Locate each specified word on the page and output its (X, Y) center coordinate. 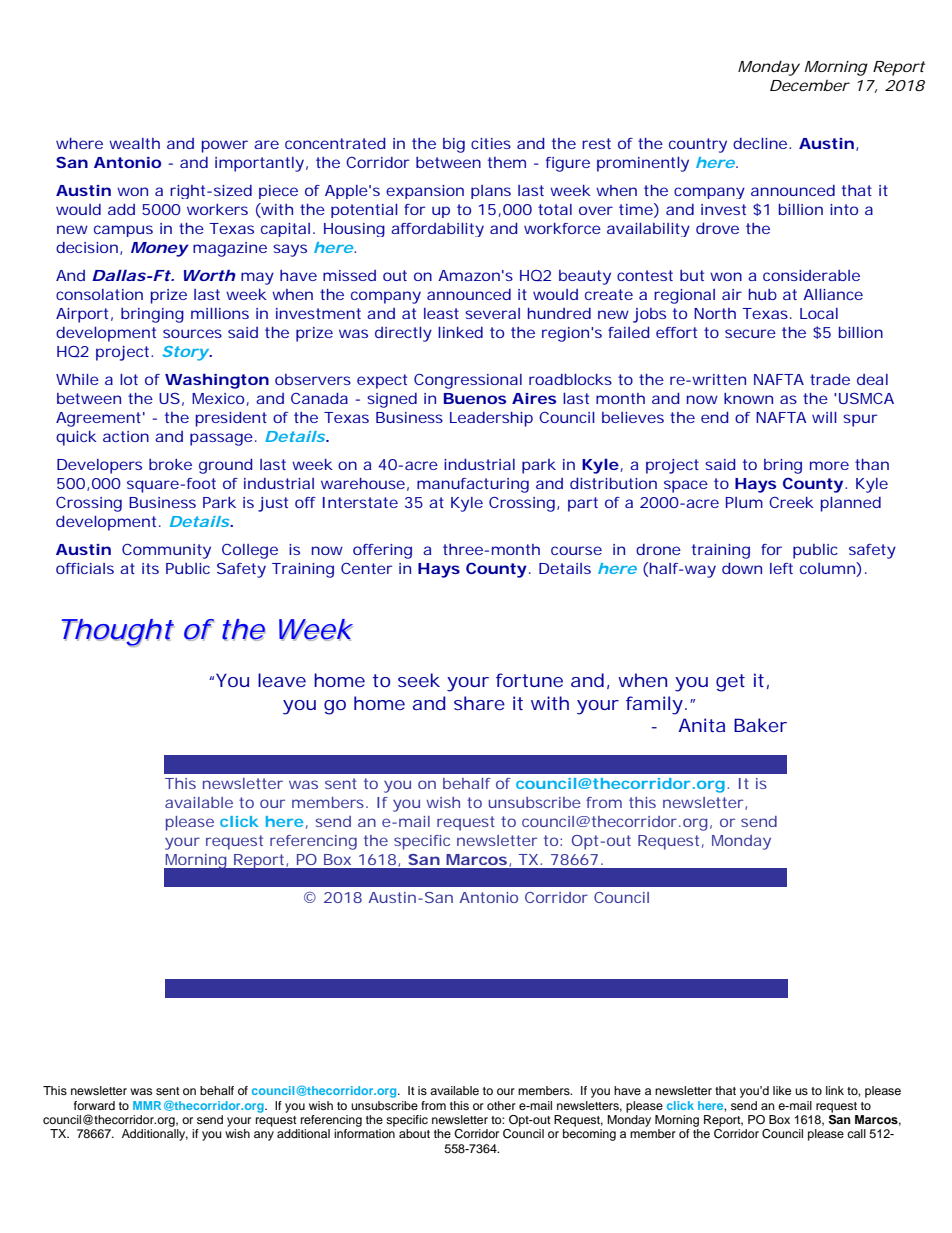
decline (761, 143)
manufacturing (473, 485)
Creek (791, 502)
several (492, 313)
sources (192, 333)
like (782, 1090)
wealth (134, 143)
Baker (760, 725)
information (364, 1133)
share (479, 703)
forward (94, 1105)
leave (282, 680)
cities (491, 143)
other (501, 1105)
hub (763, 294)
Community (166, 551)
